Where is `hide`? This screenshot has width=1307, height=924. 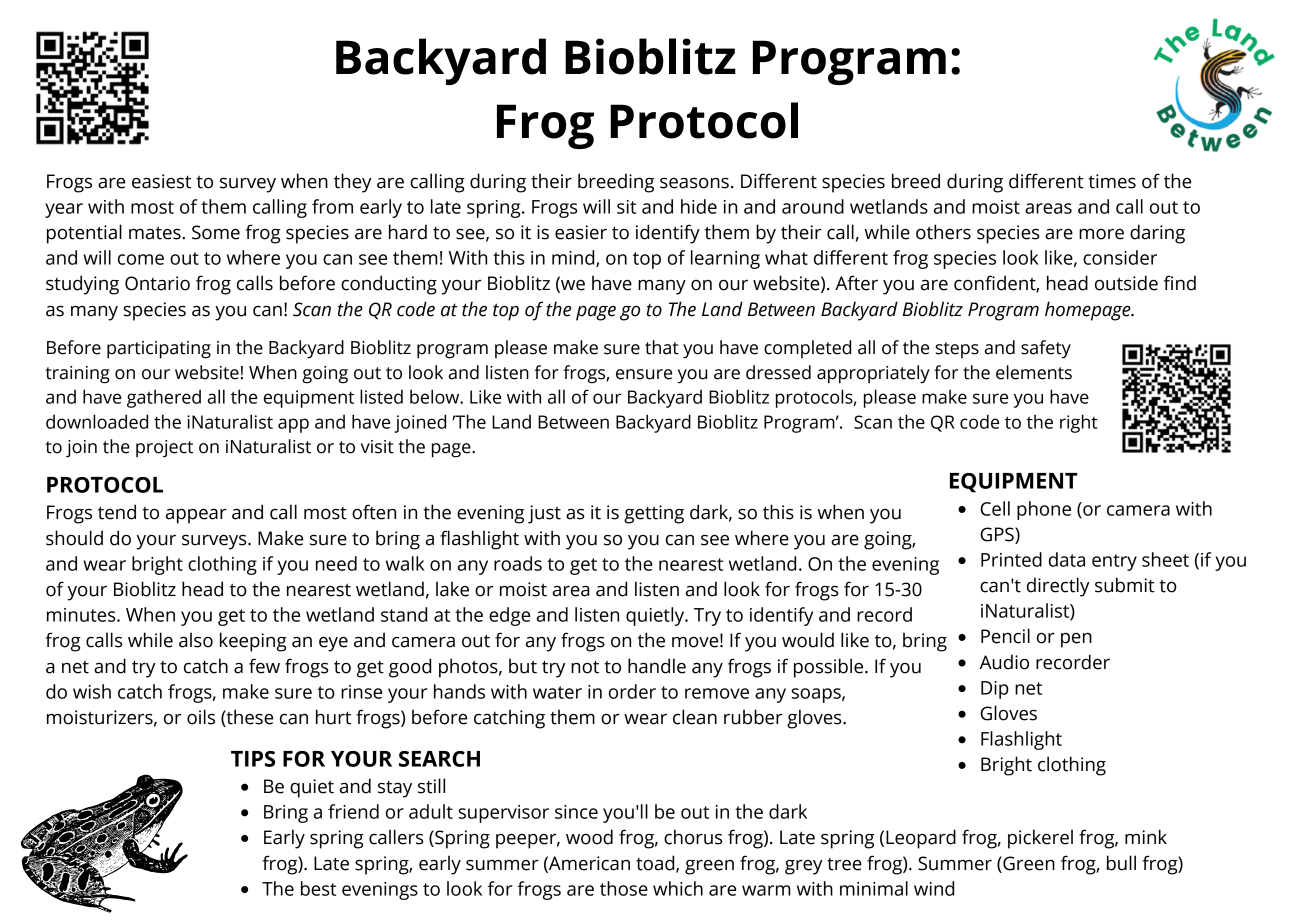
hide is located at coordinates (699, 206).
